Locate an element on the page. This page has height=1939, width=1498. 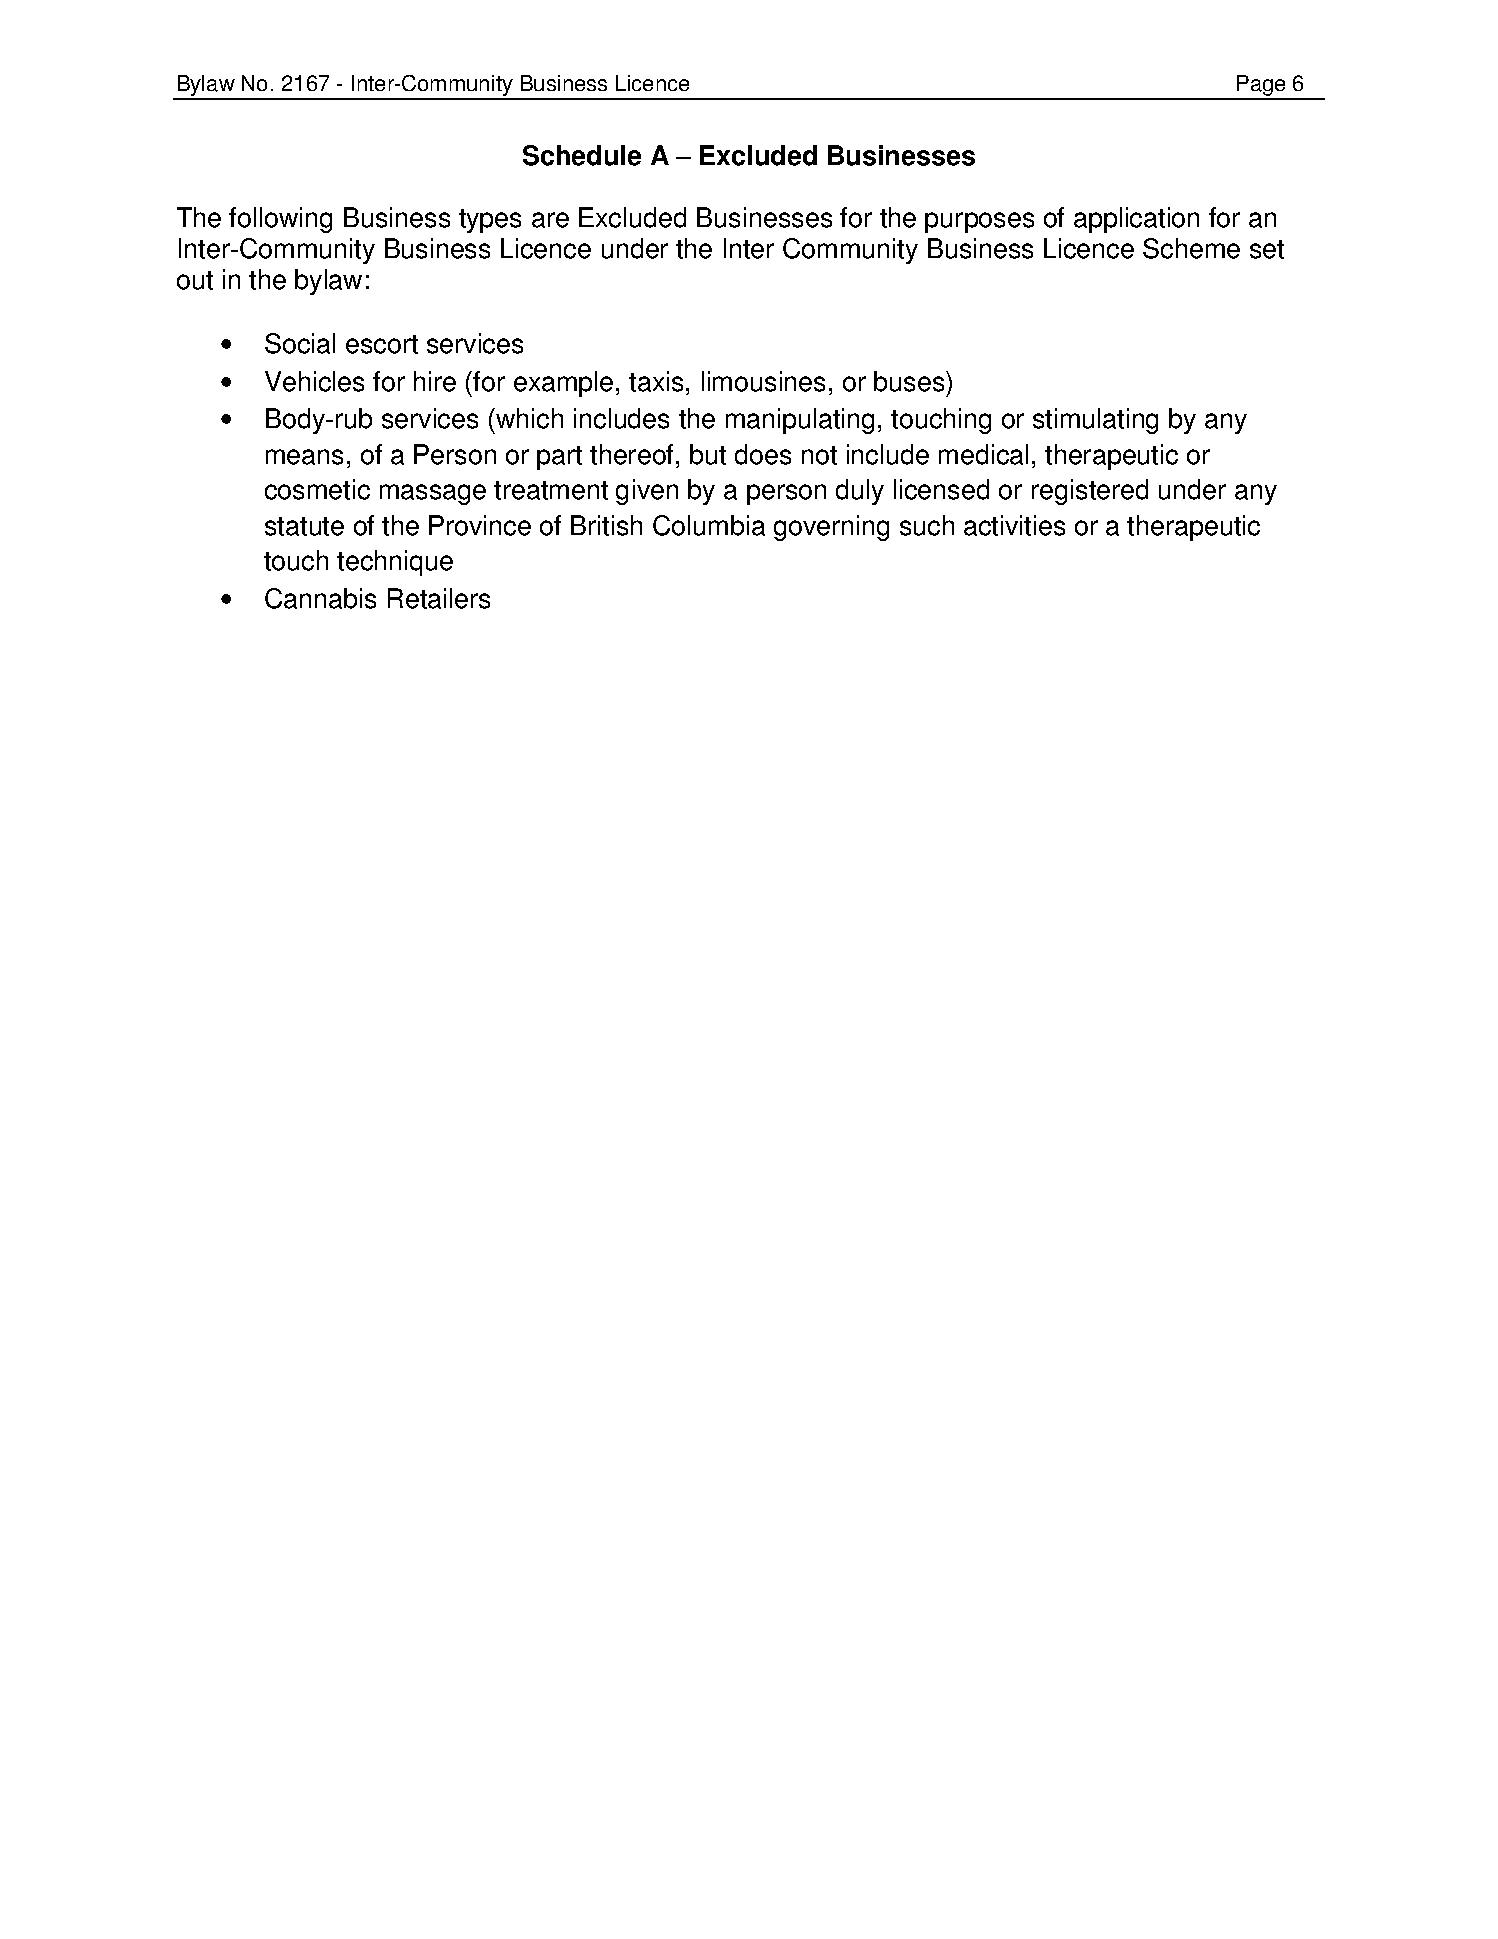
buses is located at coordinates (910, 381).
